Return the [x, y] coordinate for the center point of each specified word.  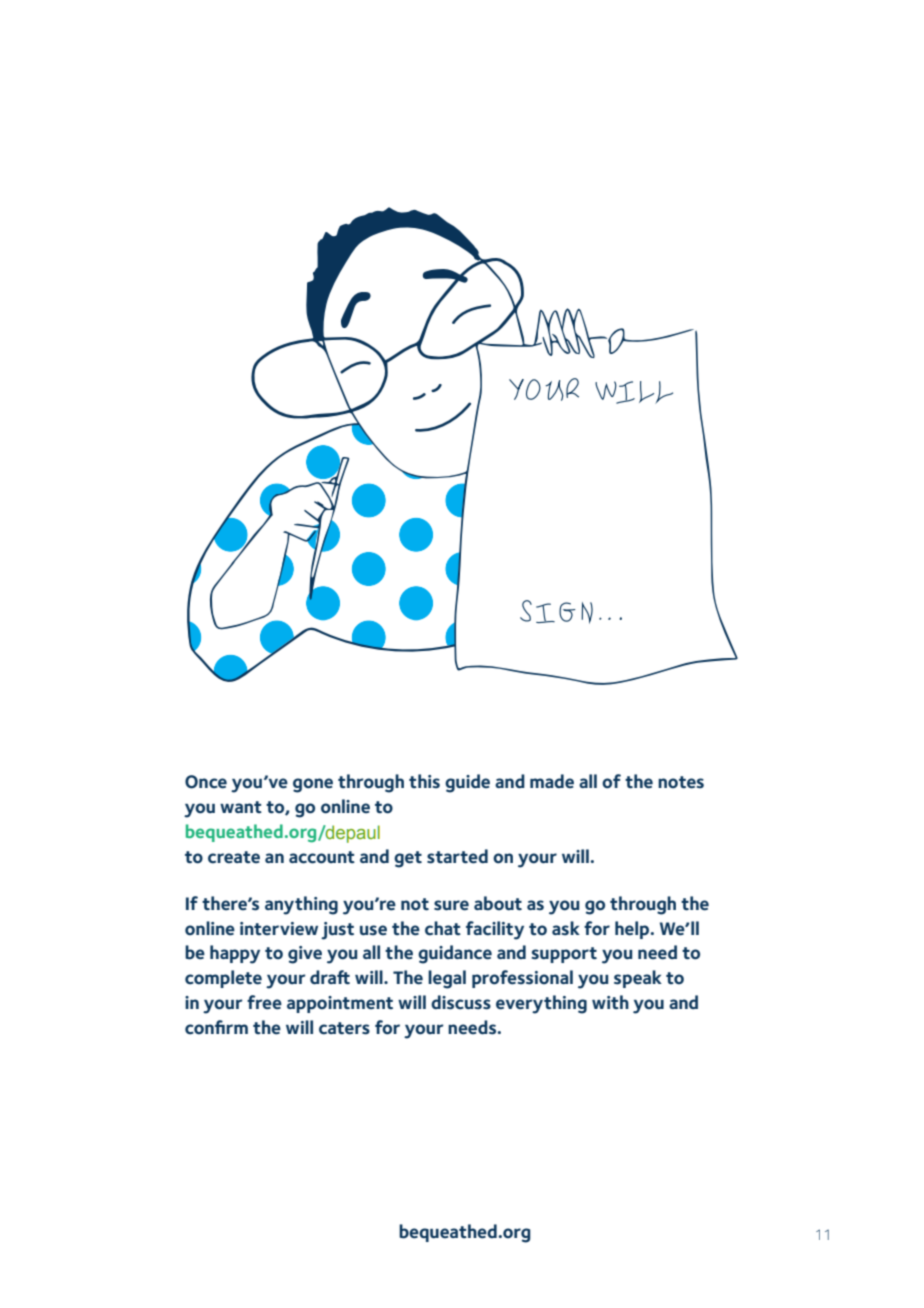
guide [467, 783]
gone [313, 785]
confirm [216, 1027]
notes [681, 782]
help [633, 930]
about [498, 903]
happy [235, 954]
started [457, 856]
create [234, 857]
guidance [455, 954]
